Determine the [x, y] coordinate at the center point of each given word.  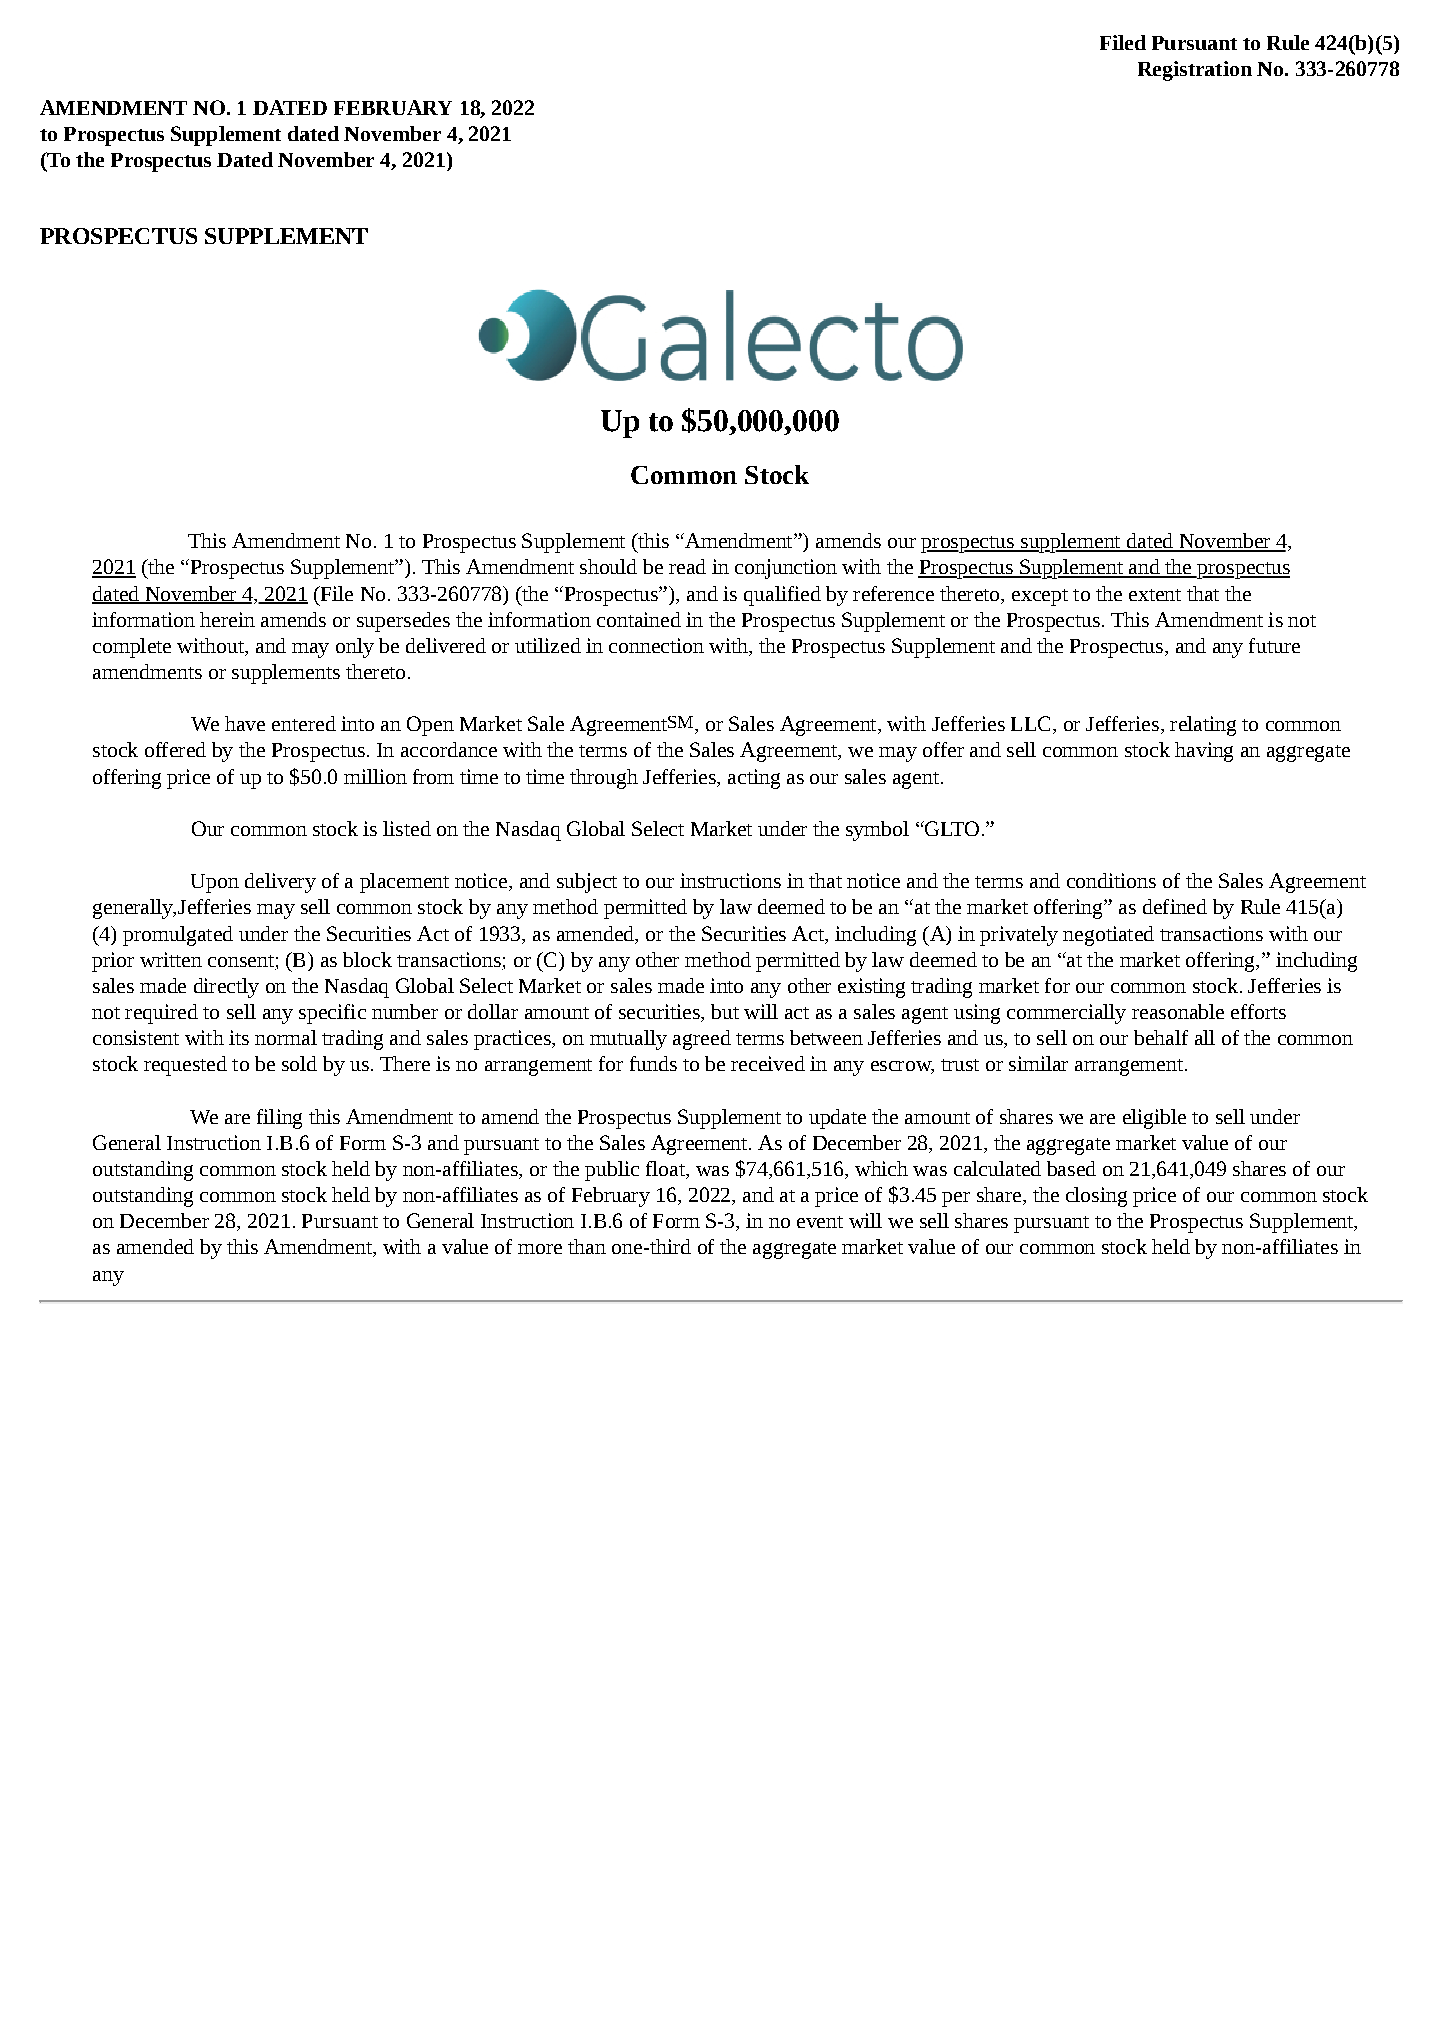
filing [279, 1119]
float [666, 1170]
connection [656, 645]
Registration [1195, 71]
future [1274, 645]
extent [1155, 595]
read [687, 566]
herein [227, 619]
